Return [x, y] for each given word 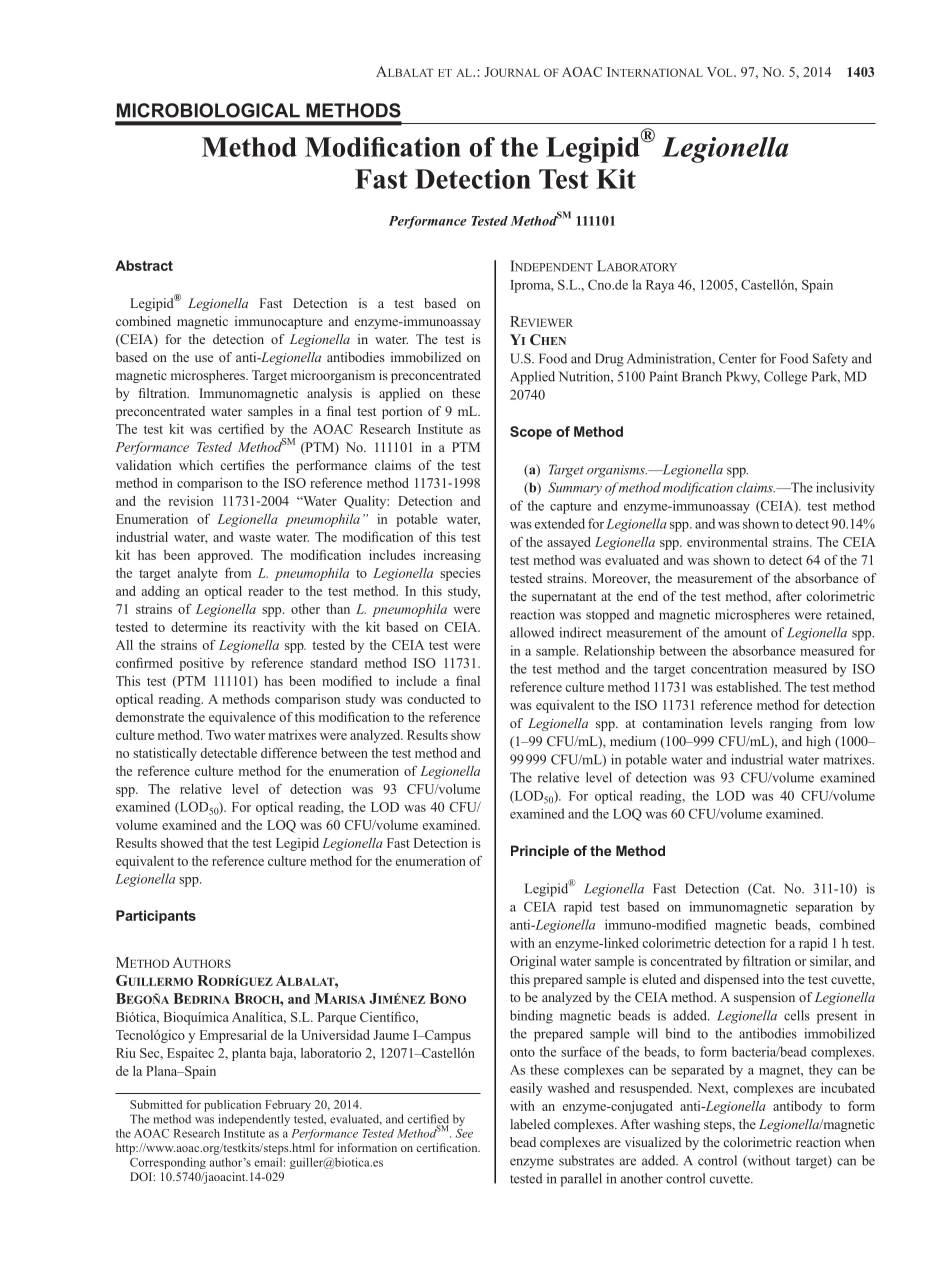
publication [232, 1106]
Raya [660, 286]
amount [745, 633]
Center [738, 358]
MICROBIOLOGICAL [208, 110]
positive [201, 664]
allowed [532, 632]
